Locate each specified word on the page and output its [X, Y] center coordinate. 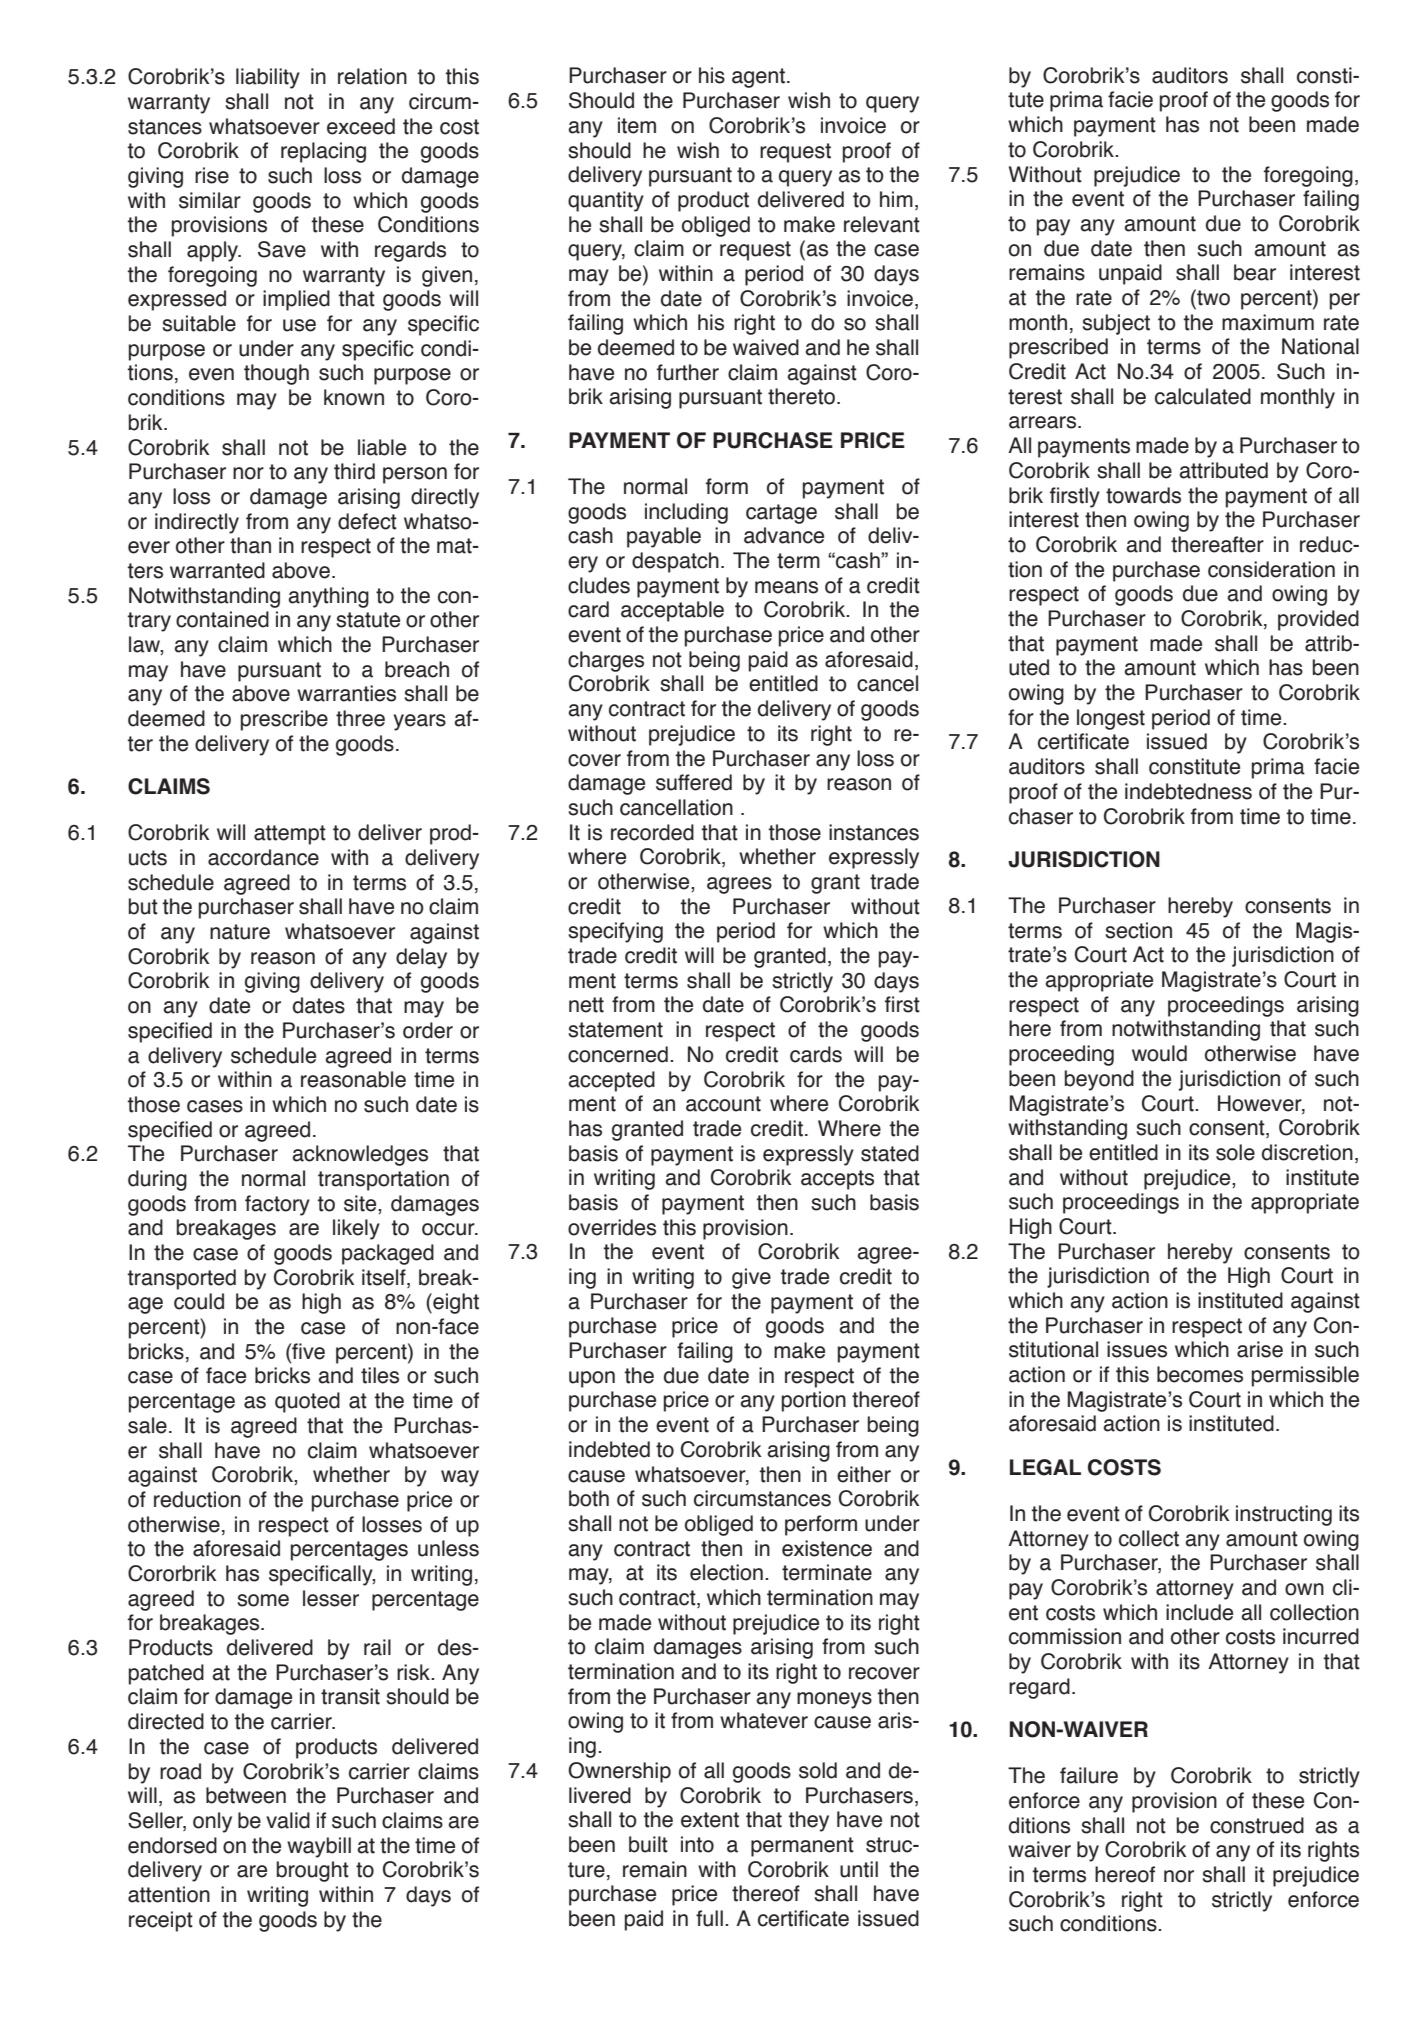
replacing [323, 152]
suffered [694, 782]
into [697, 1844]
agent [758, 78]
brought [313, 1871]
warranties [346, 693]
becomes [1200, 1374]
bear [1255, 272]
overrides [612, 1227]
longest [1111, 719]
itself [385, 1278]
